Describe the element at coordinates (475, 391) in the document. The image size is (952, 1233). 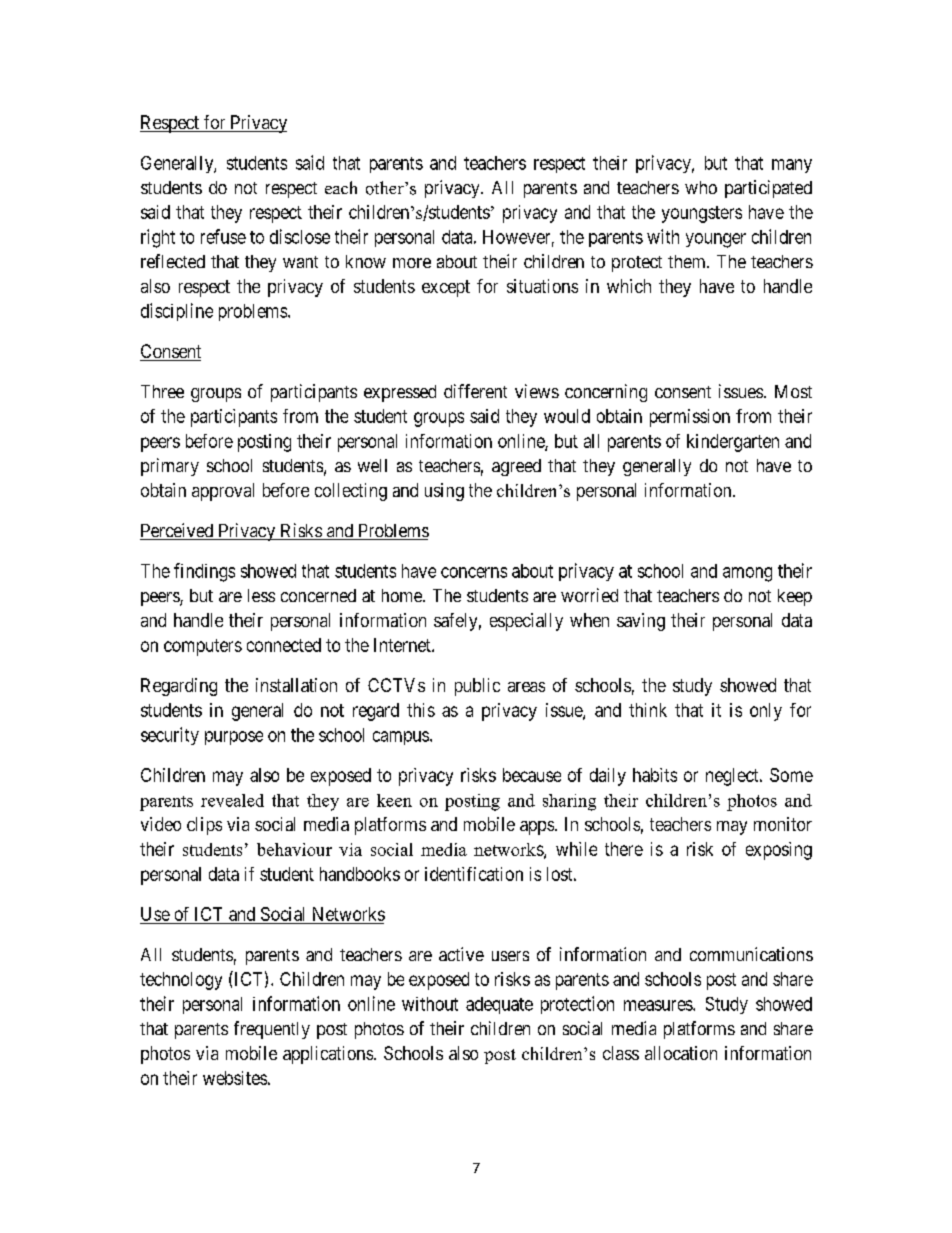
I see `different` at that location.
